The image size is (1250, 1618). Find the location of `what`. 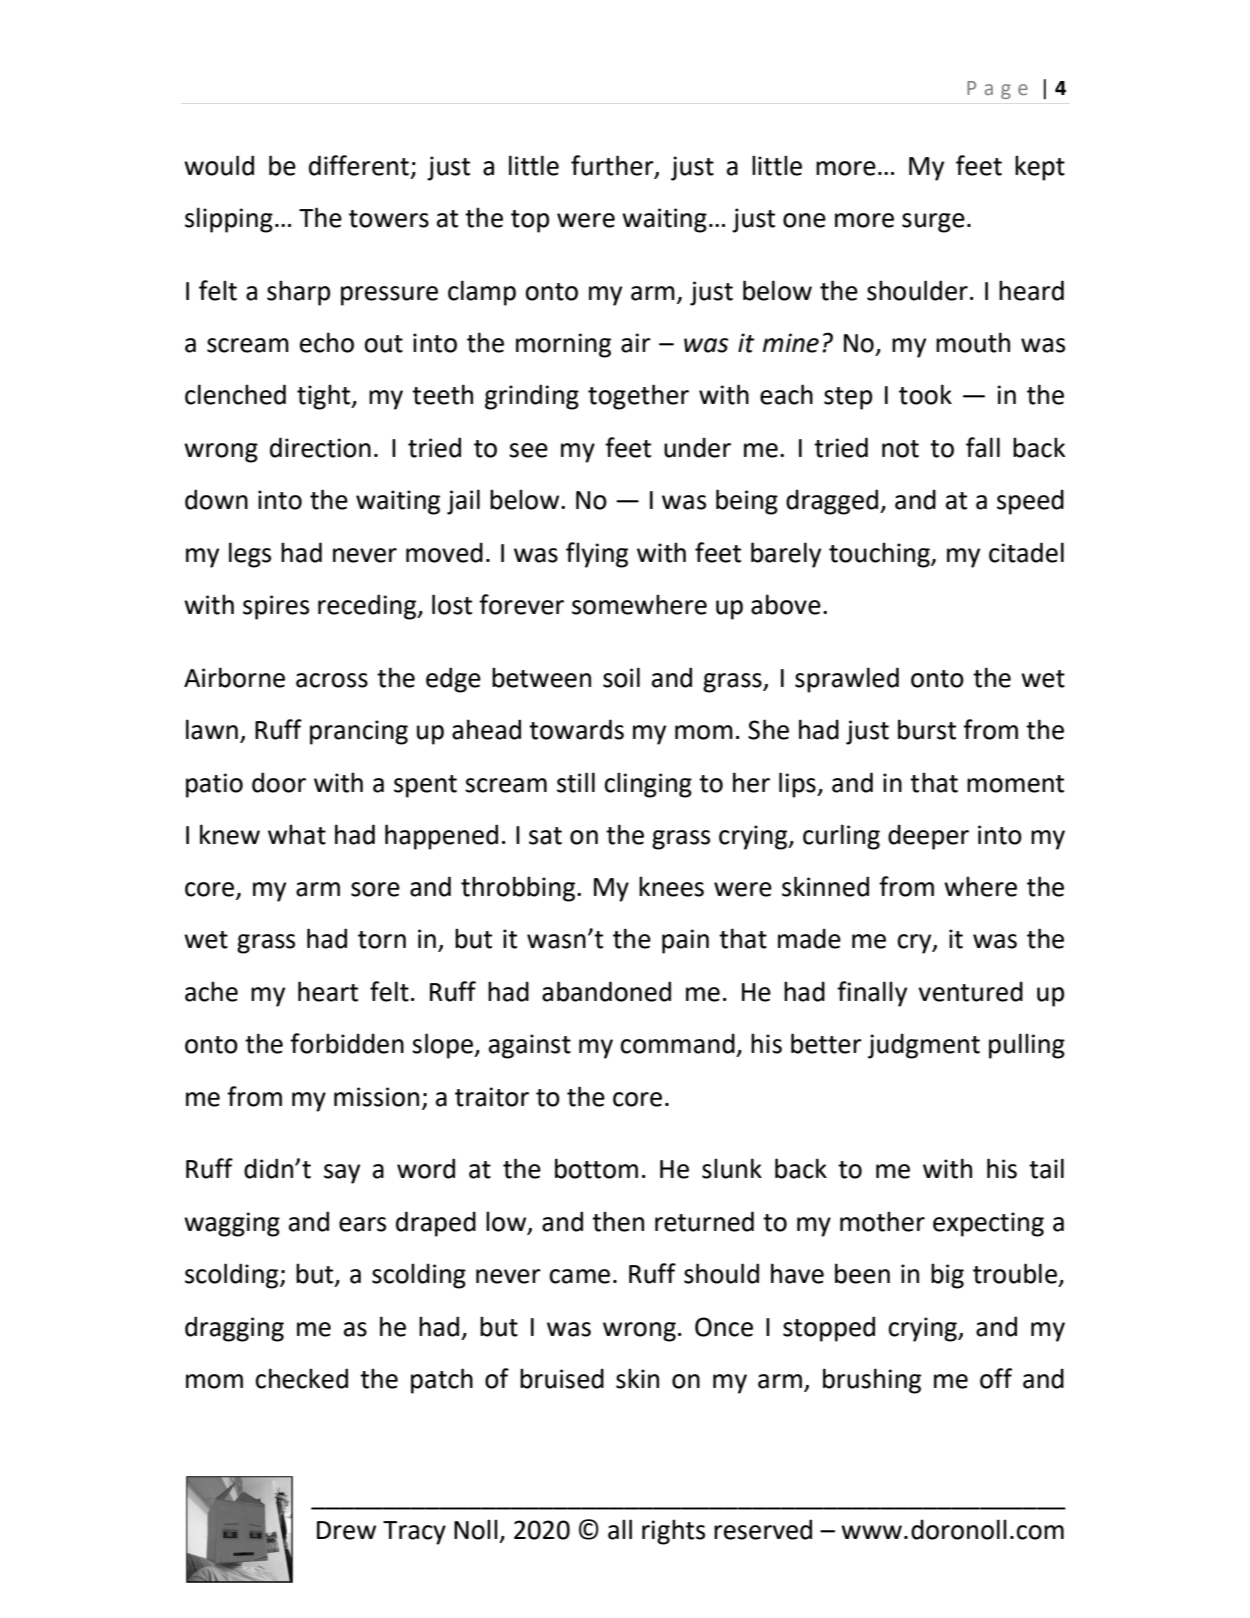

what is located at coordinates (297, 834).
